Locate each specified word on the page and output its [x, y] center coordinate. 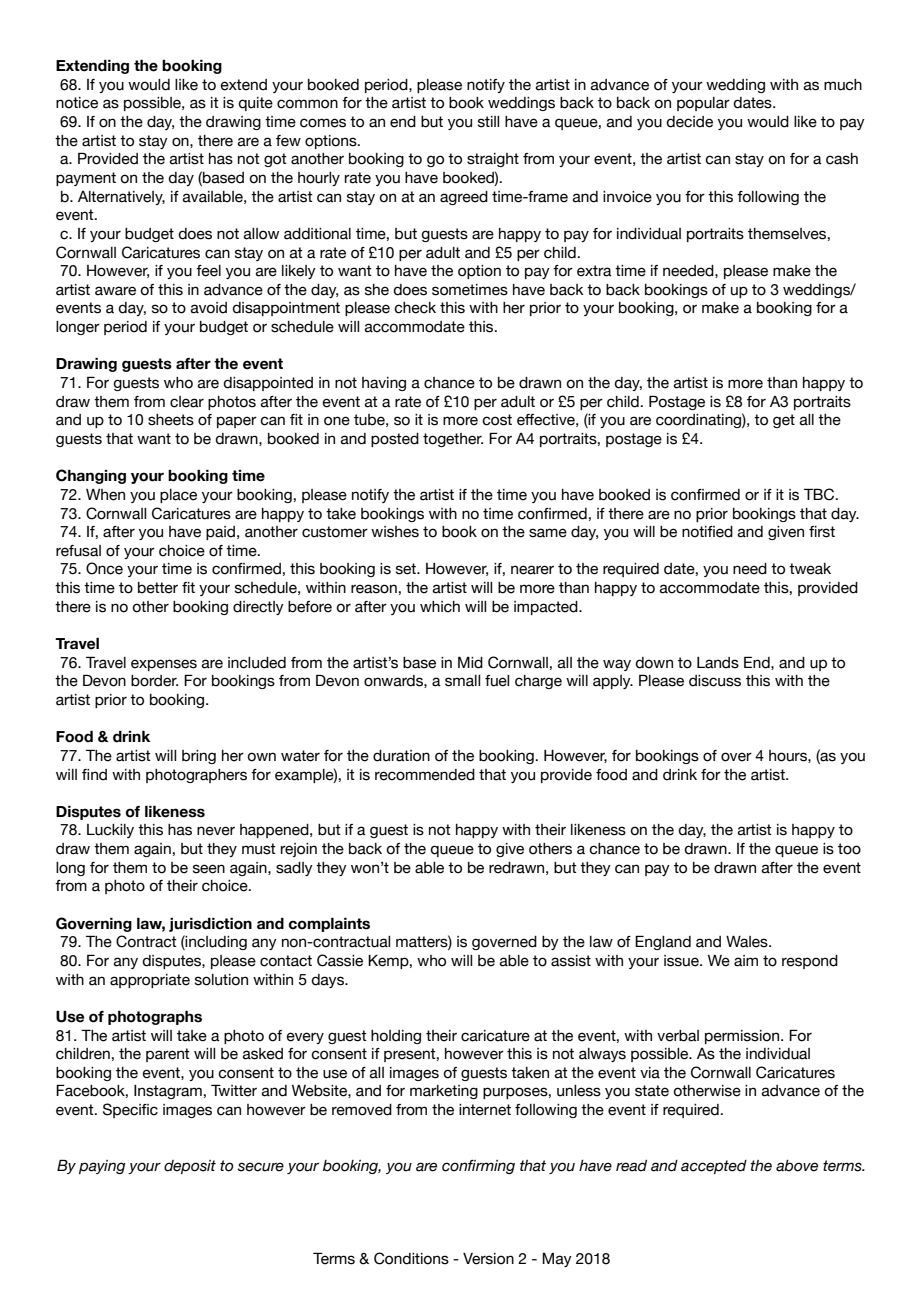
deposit [190, 1167]
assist [571, 961]
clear [187, 402]
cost [497, 420]
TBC [820, 494]
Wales [748, 942]
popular [703, 104]
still [488, 122]
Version [488, 1259]
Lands [718, 663]
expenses [164, 665]
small [462, 681]
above [797, 1166]
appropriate [150, 981]
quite [255, 104]
